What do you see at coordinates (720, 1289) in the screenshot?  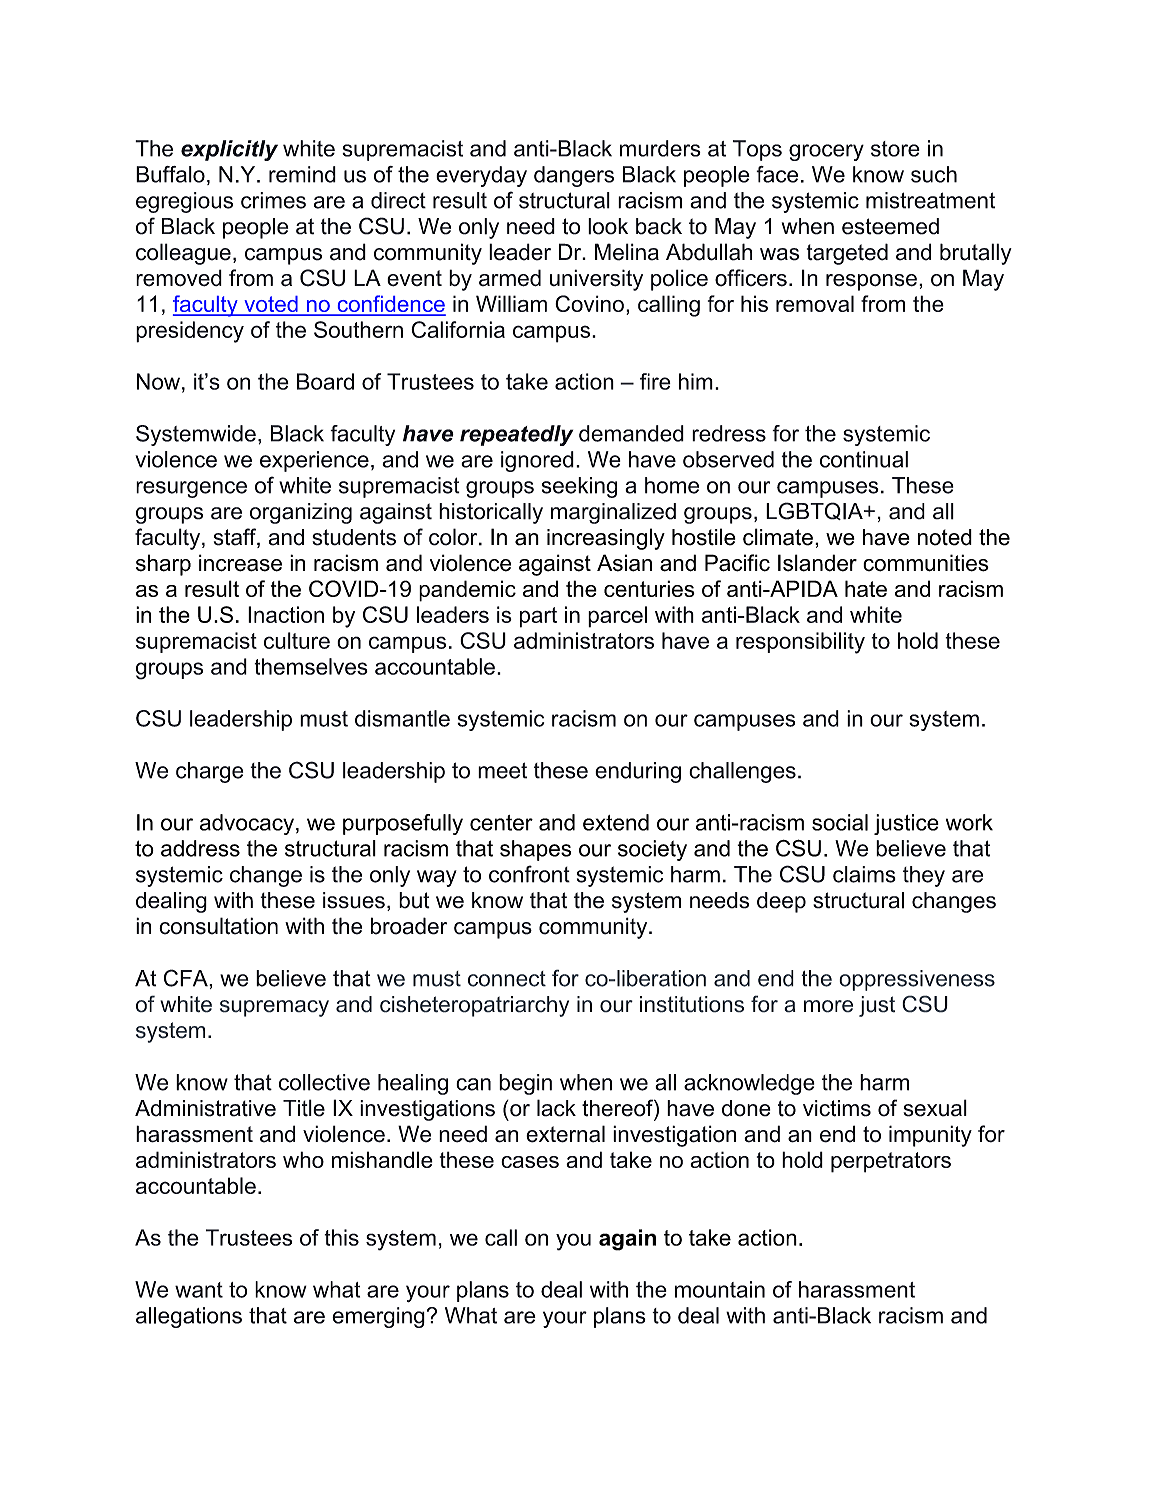 I see `mountain` at bounding box center [720, 1289].
